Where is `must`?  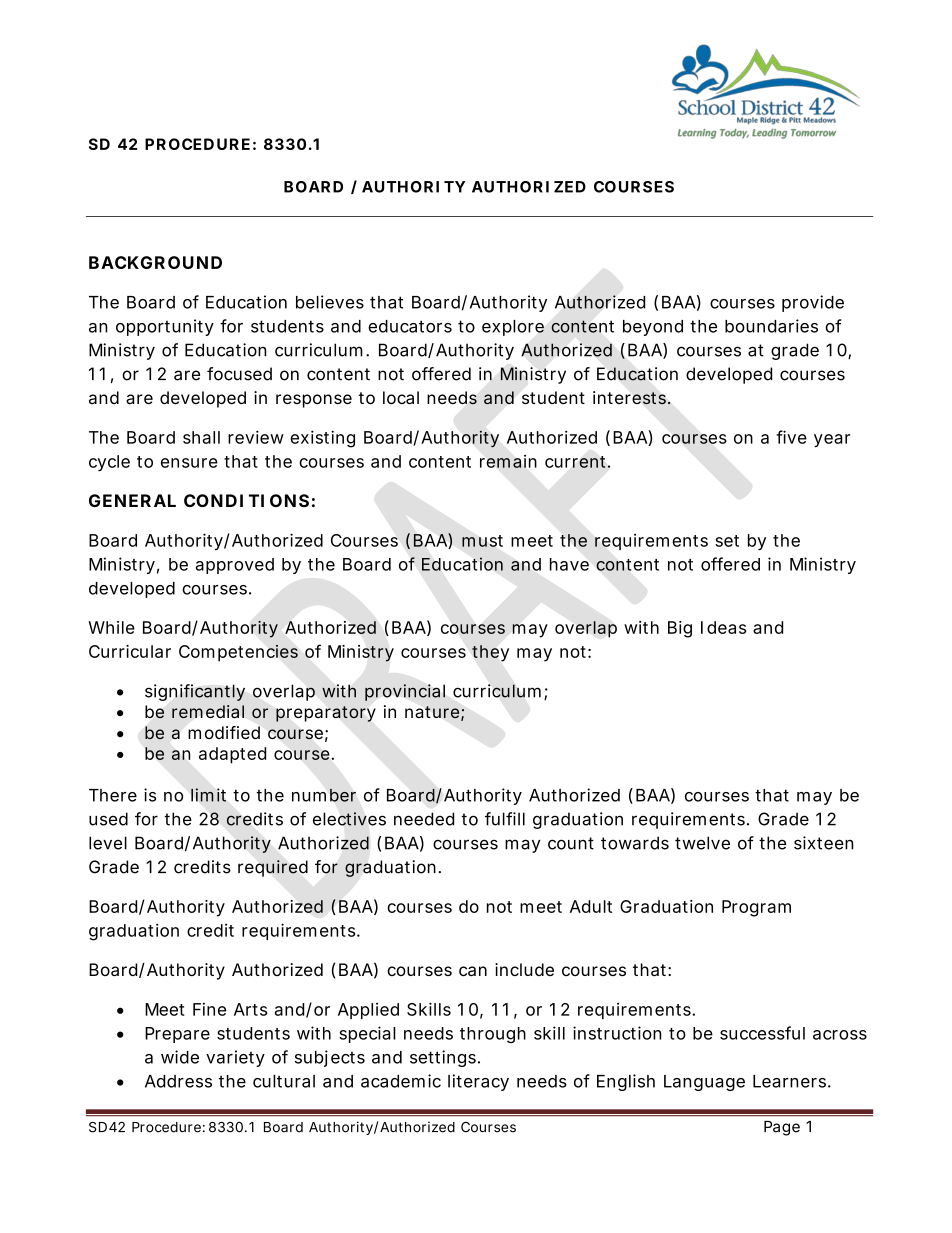
must is located at coordinates (482, 541).
